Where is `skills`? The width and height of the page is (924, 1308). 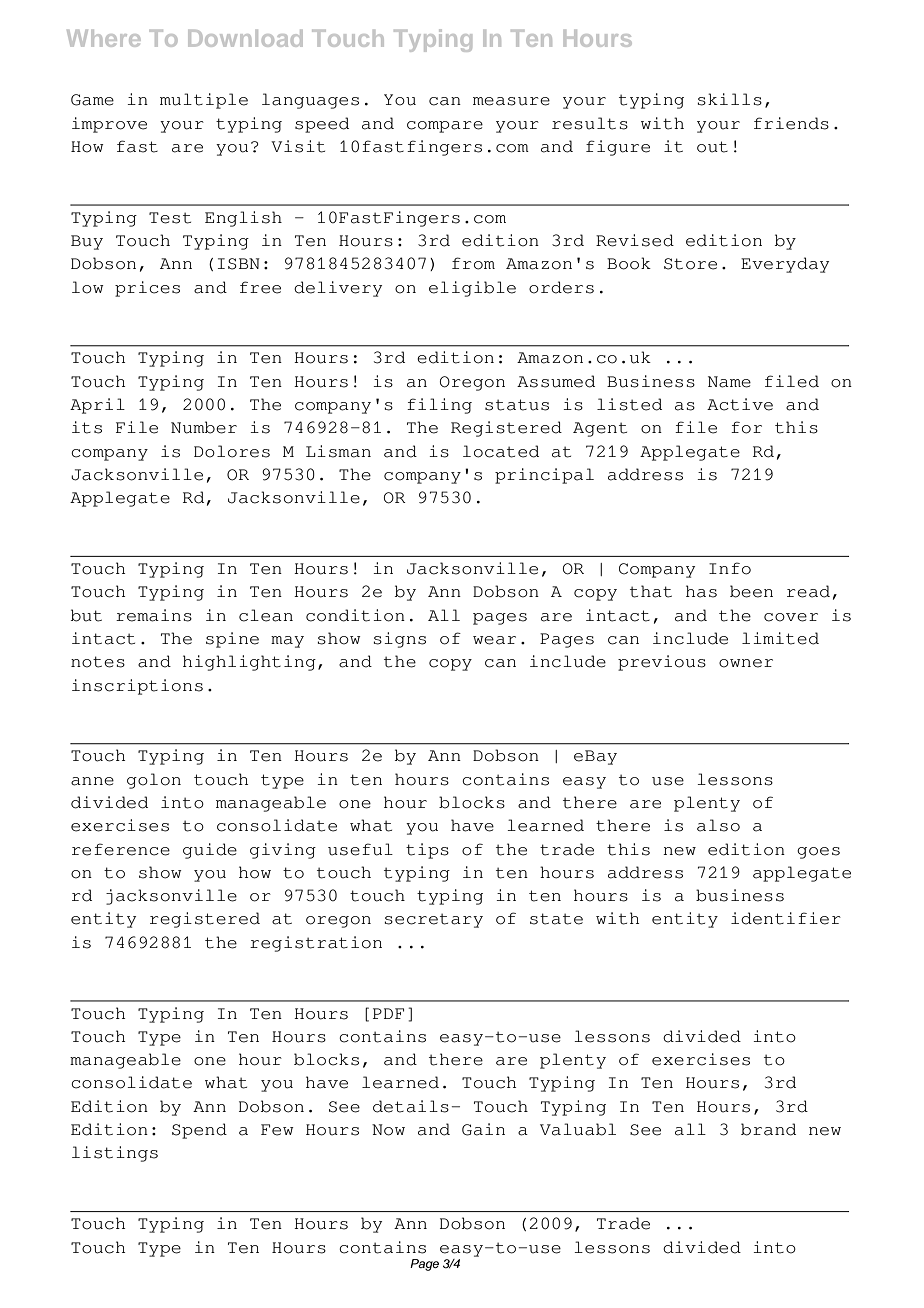
skills is located at coordinates (729, 99).
